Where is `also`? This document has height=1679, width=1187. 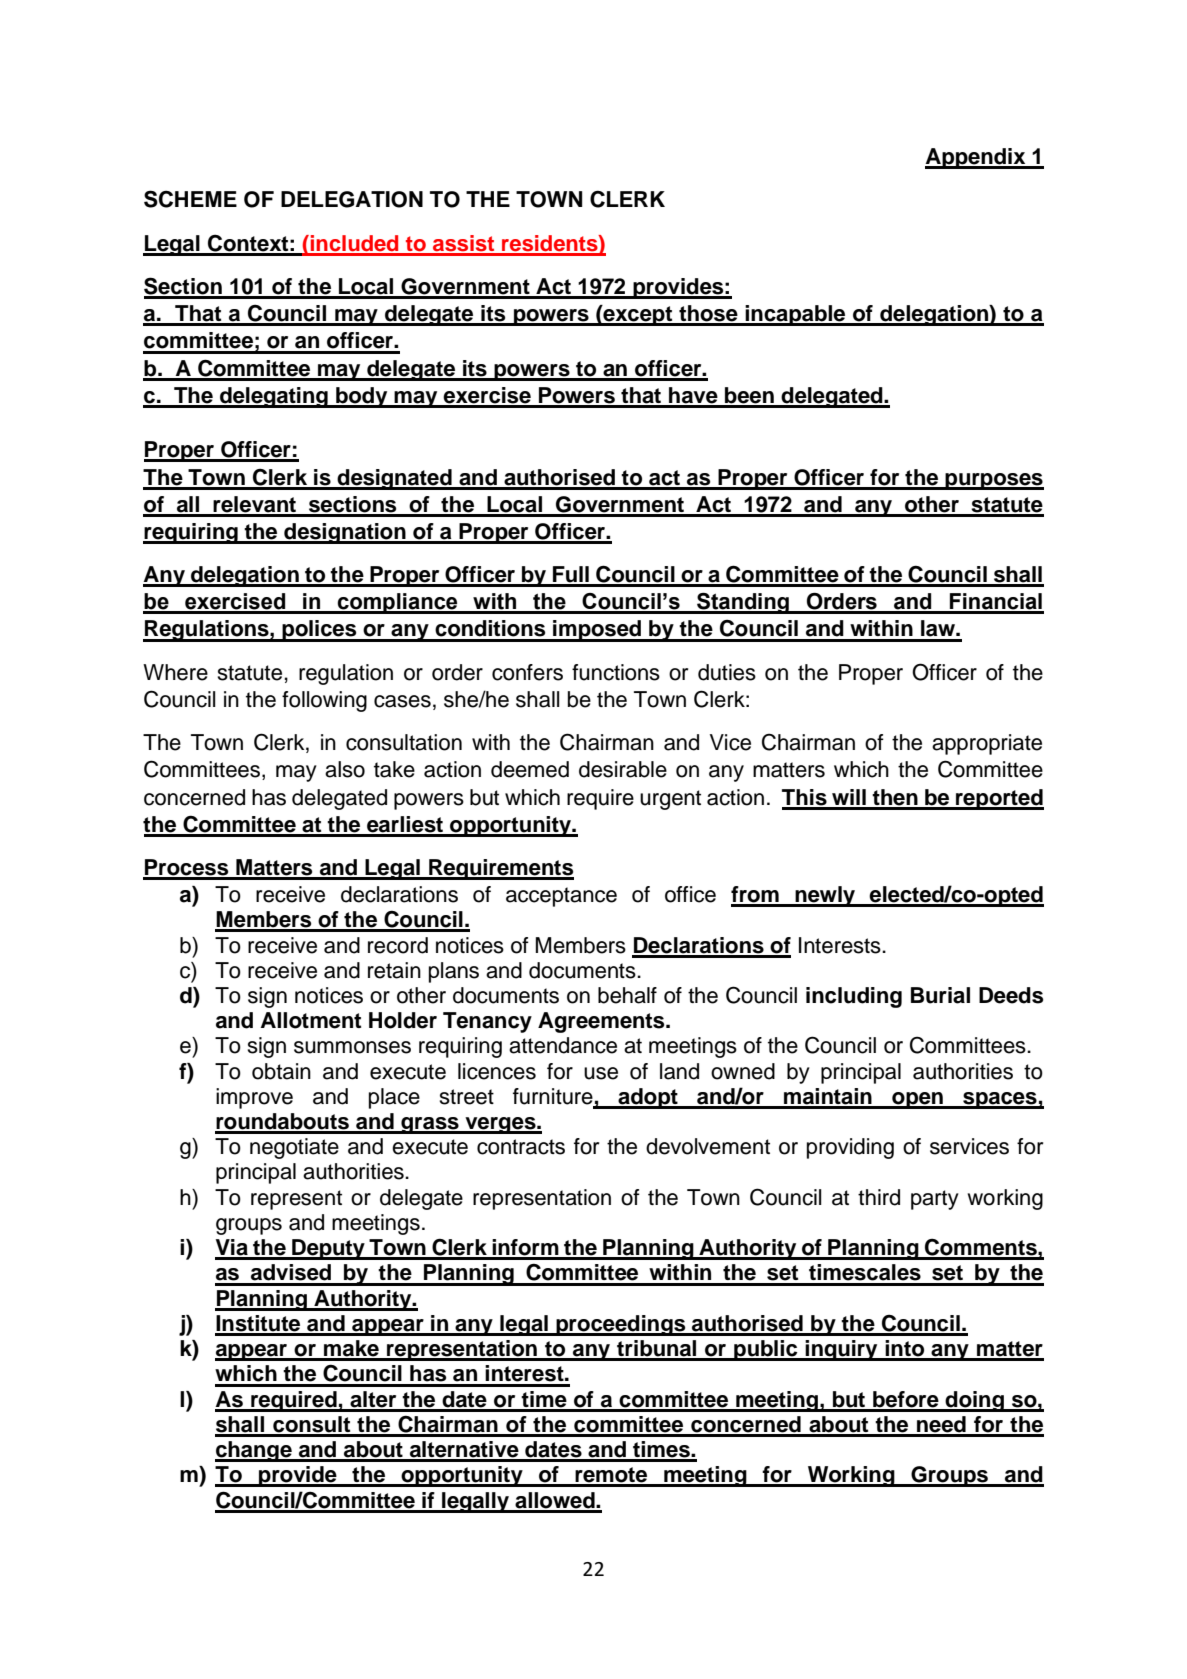
also is located at coordinates (345, 769).
